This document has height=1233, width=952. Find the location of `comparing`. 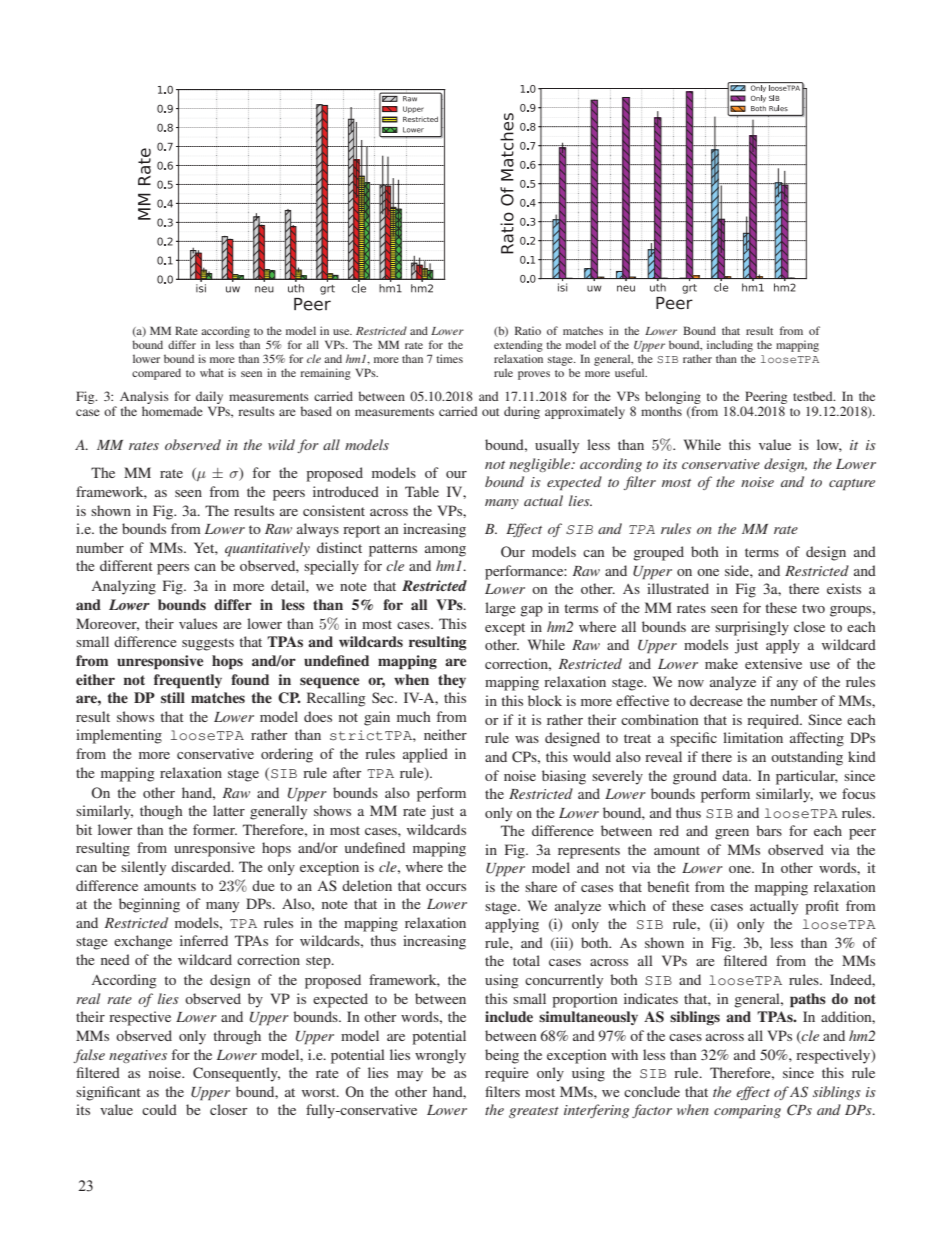

comparing is located at coordinates (747, 1112).
